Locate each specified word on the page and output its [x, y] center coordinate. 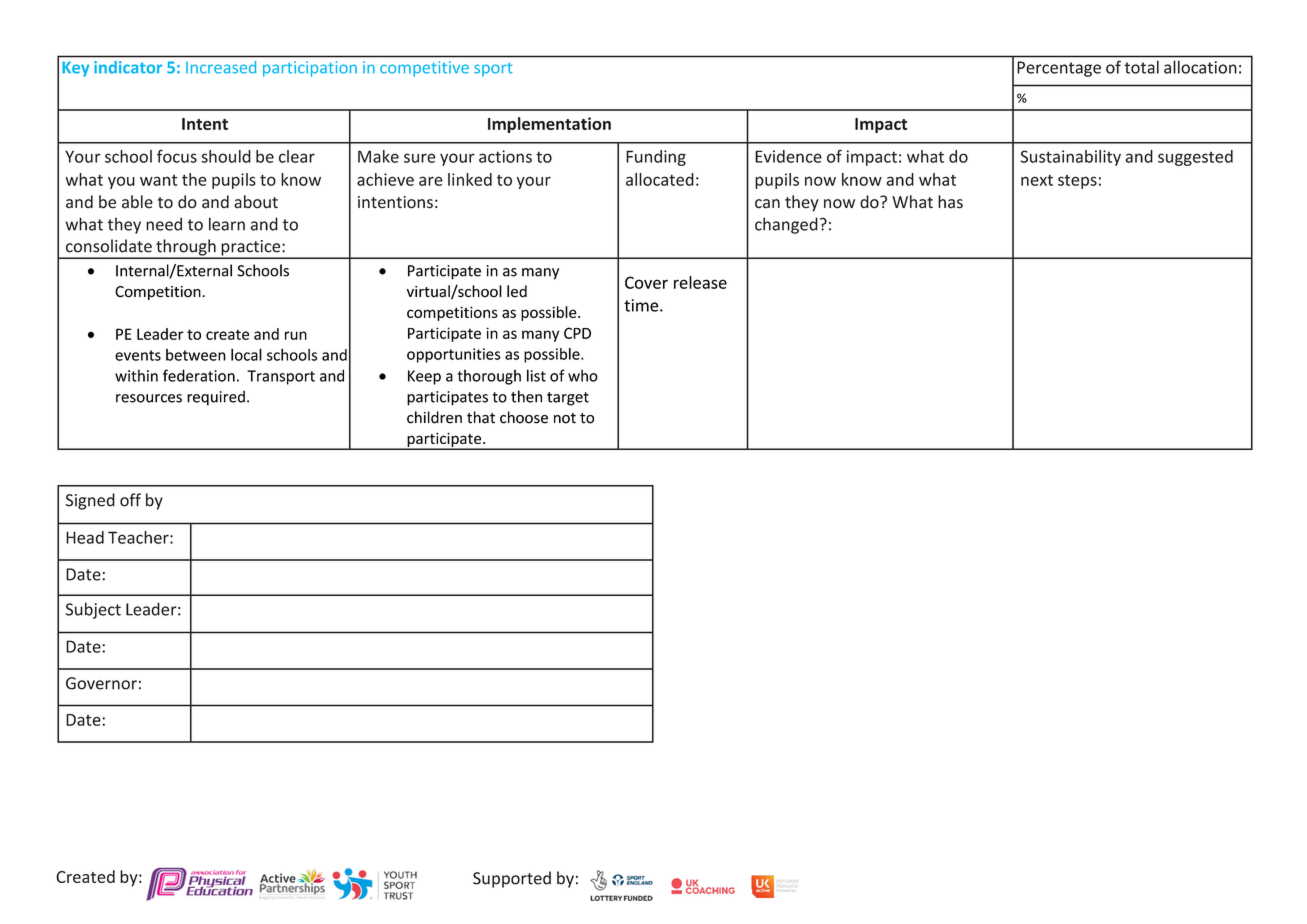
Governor [101, 683]
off [130, 500]
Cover [646, 282]
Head [85, 537]
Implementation [549, 125]
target [568, 399]
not [565, 418]
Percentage [1059, 69]
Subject [93, 610]
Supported [512, 879]
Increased [221, 67]
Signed [90, 501]
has [950, 202]
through [186, 248]
